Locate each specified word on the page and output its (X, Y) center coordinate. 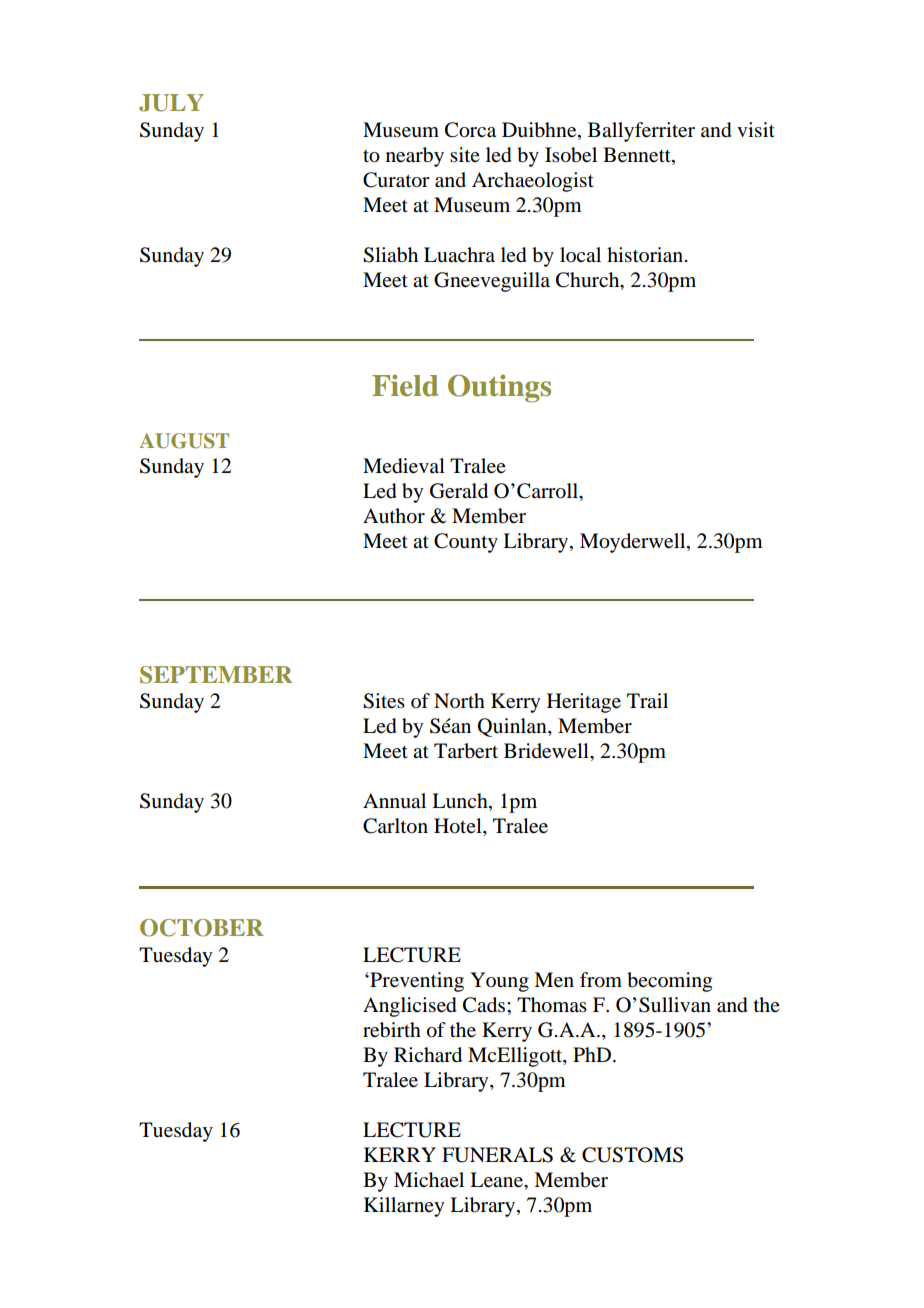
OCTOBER (202, 928)
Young (499, 982)
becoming (669, 982)
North (459, 700)
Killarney (404, 1207)
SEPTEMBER (216, 675)
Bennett (638, 155)
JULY (171, 103)
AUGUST (184, 441)
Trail (647, 701)
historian (646, 255)
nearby (415, 157)
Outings (499, 388)
